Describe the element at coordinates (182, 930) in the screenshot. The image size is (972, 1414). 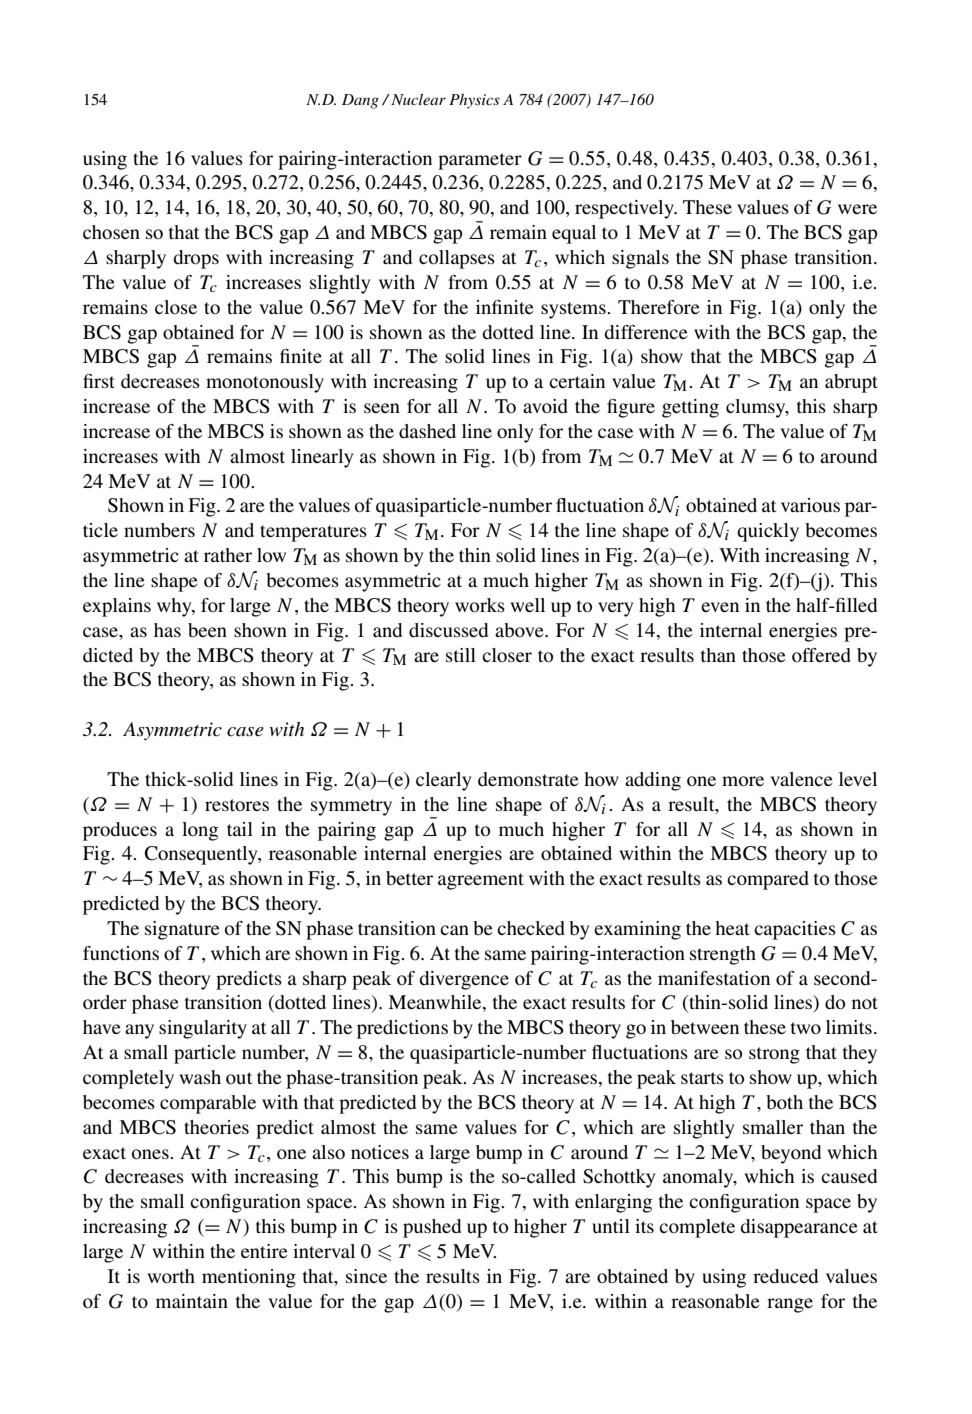
I see `signature` at that location.
